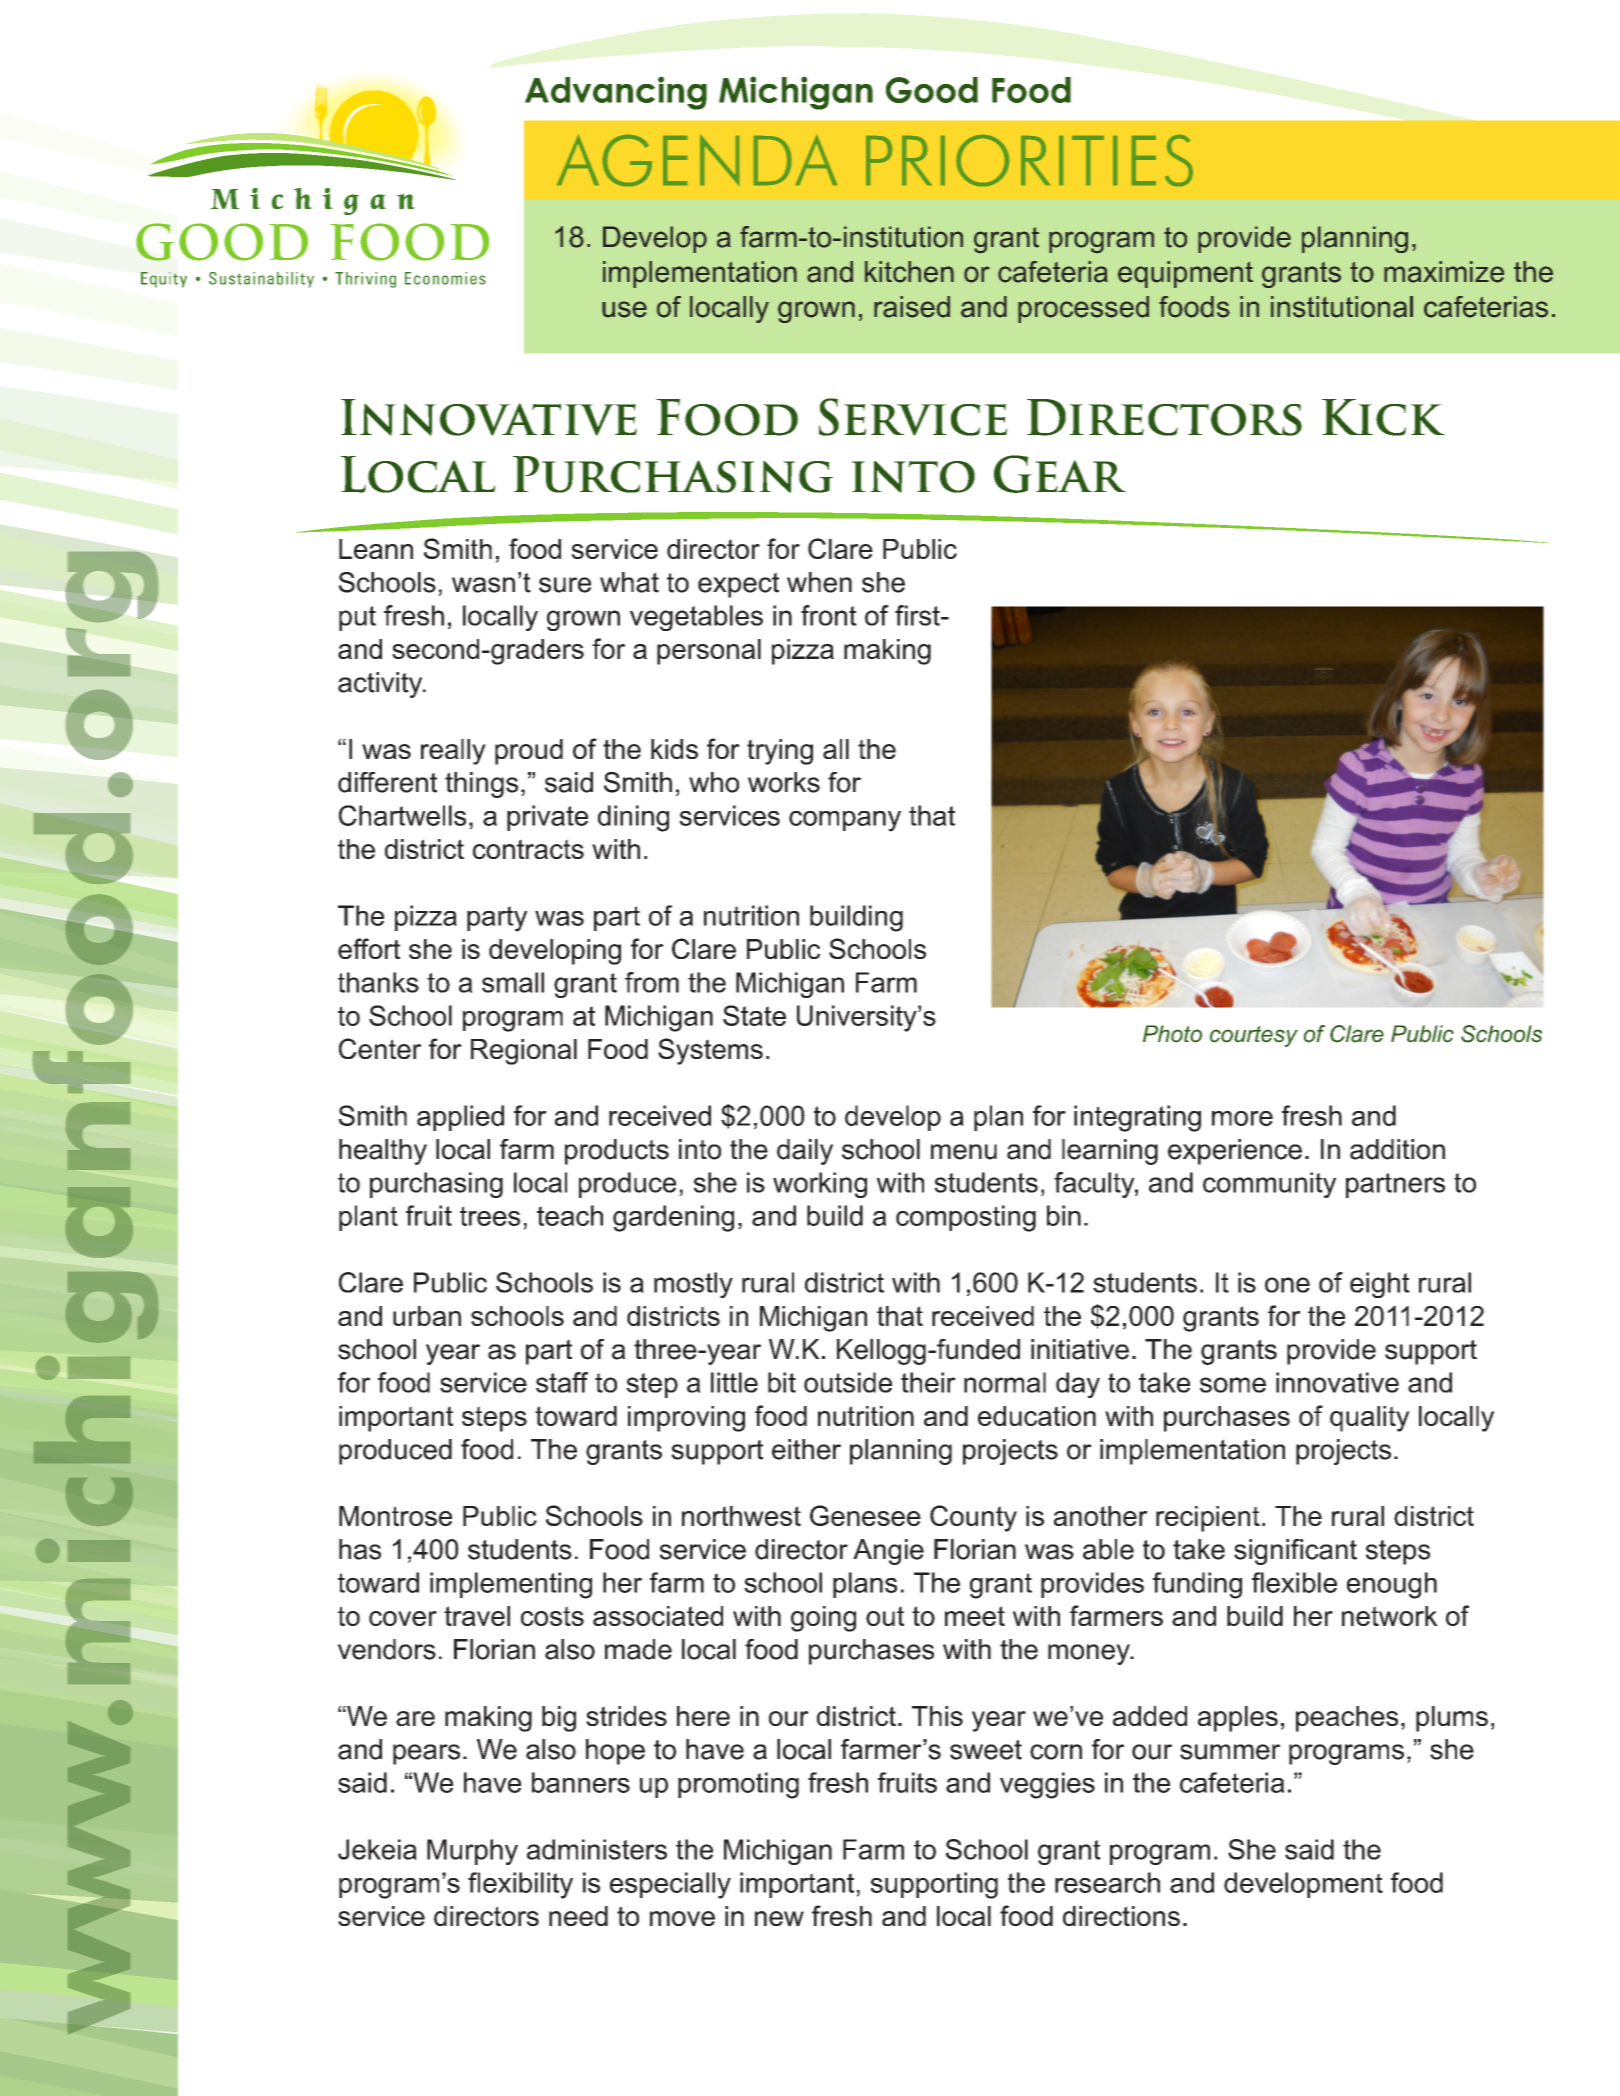 The width and height of the screenshot is (1620, 2096). Describe the element at coordinates (1254, 1036) in the screenshot. I see `courtesy` at that location.
